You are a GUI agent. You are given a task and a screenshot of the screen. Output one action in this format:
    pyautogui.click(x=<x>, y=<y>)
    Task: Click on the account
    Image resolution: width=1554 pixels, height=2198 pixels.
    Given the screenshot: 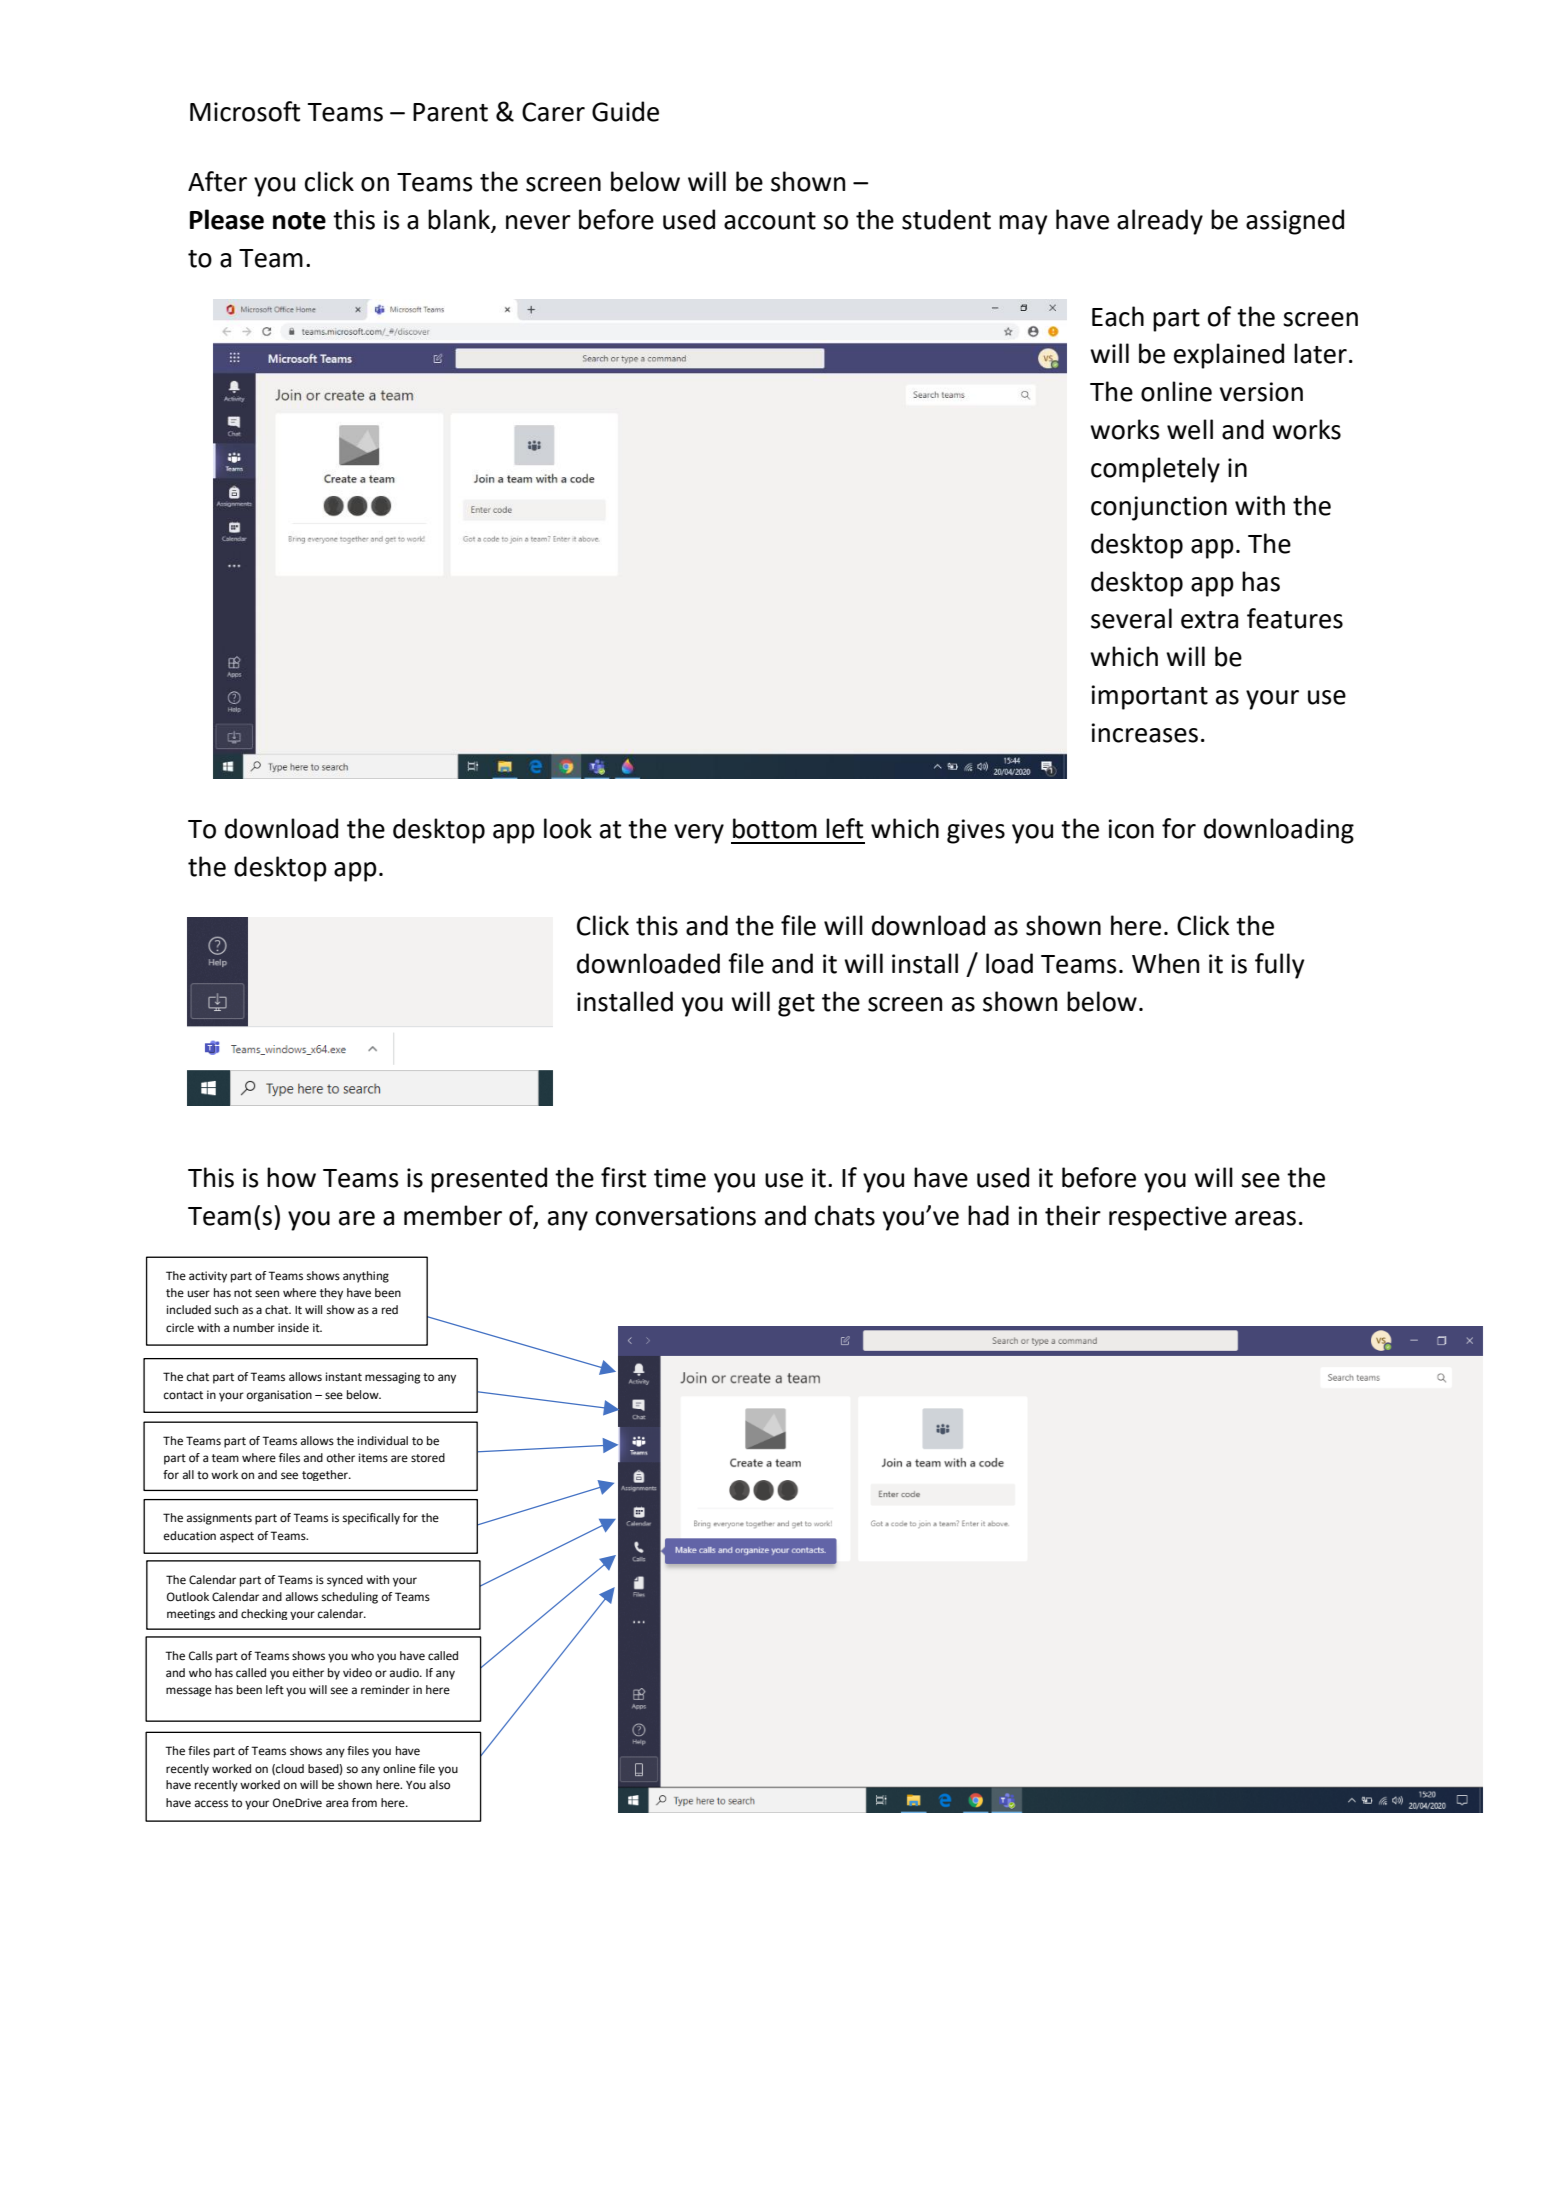 What is the action you would take?
    pyautogui.click(x=770, y=221)
